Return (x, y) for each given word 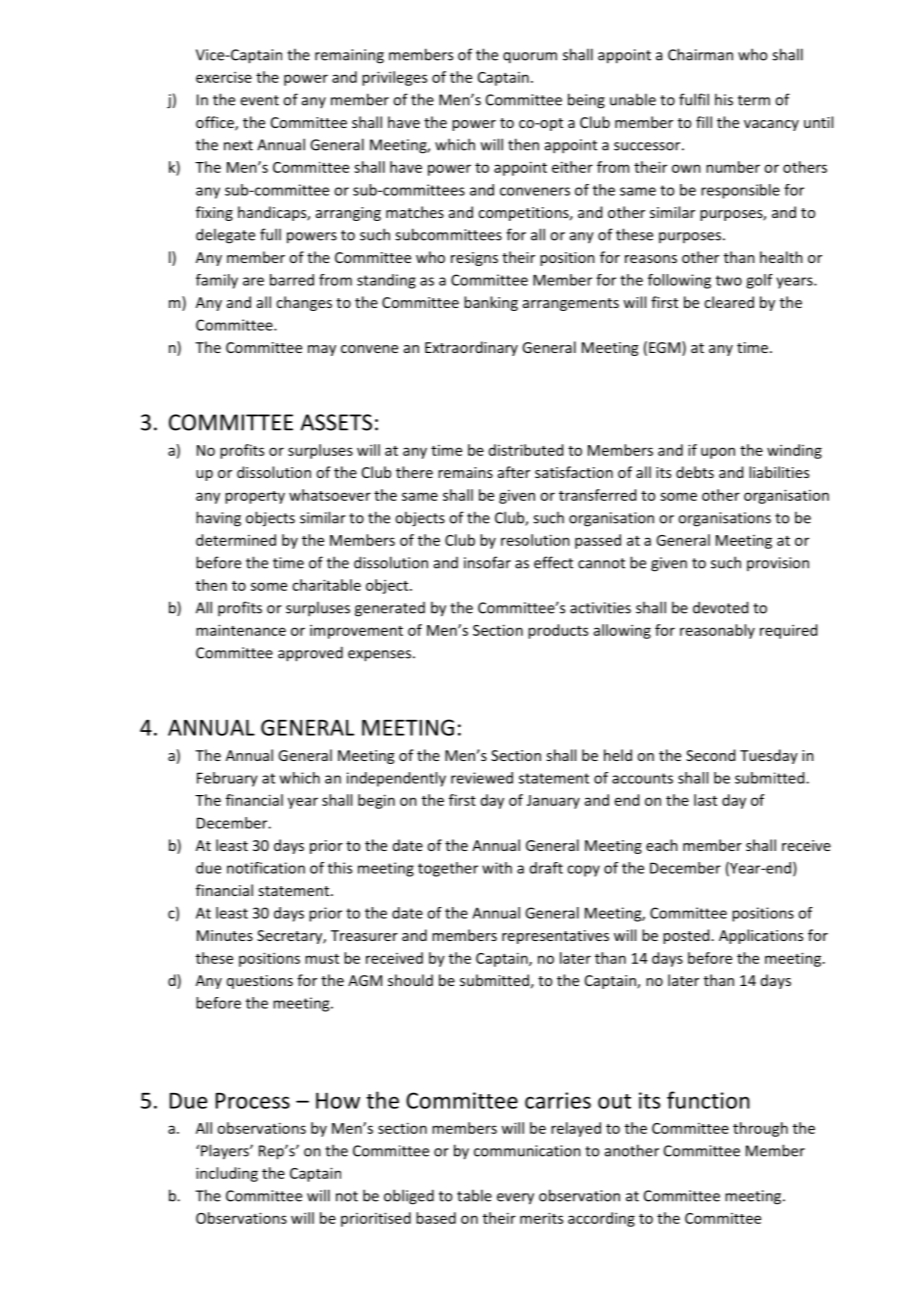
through (760, 1129)
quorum (530, 58)
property (255, 497)
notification (266, 868)
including (227, 1174)
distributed (526, 450)
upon (718, 453)
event (259, 100)
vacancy (771, 125)
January (553, 802)
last (705, 800)
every (515, 1199)
